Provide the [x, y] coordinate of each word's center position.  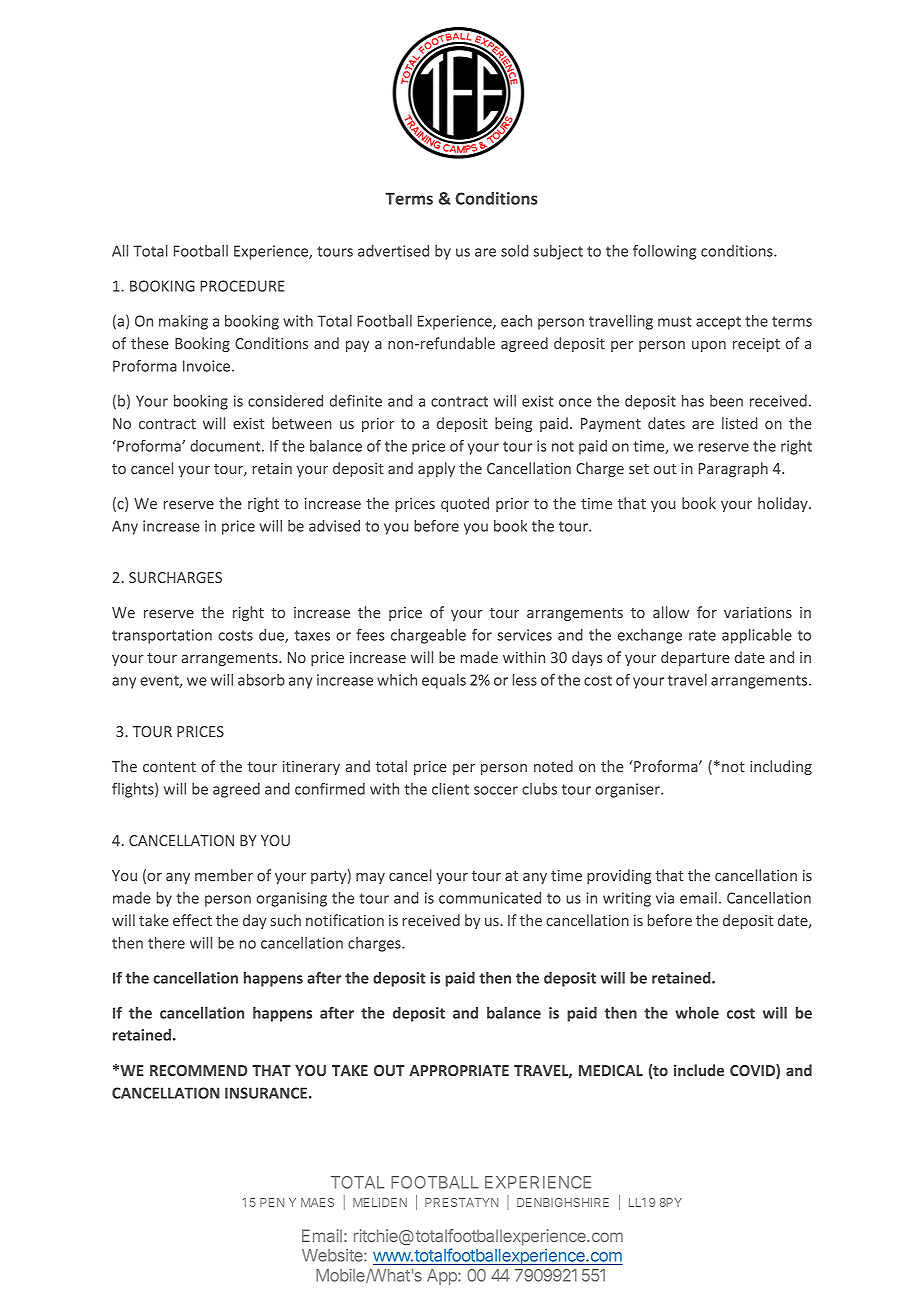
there [166, 943]
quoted [465, 504]
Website [333, 1255]
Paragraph [733, 469]
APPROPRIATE [459, 1070]
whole [697, 1013]
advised [334, 526]
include [699, 1070]
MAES [317, 1202]
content [169, 767]
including [781, 767]
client [450, 789]
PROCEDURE [242, 286]
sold [514, 251]
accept [718, 323]
